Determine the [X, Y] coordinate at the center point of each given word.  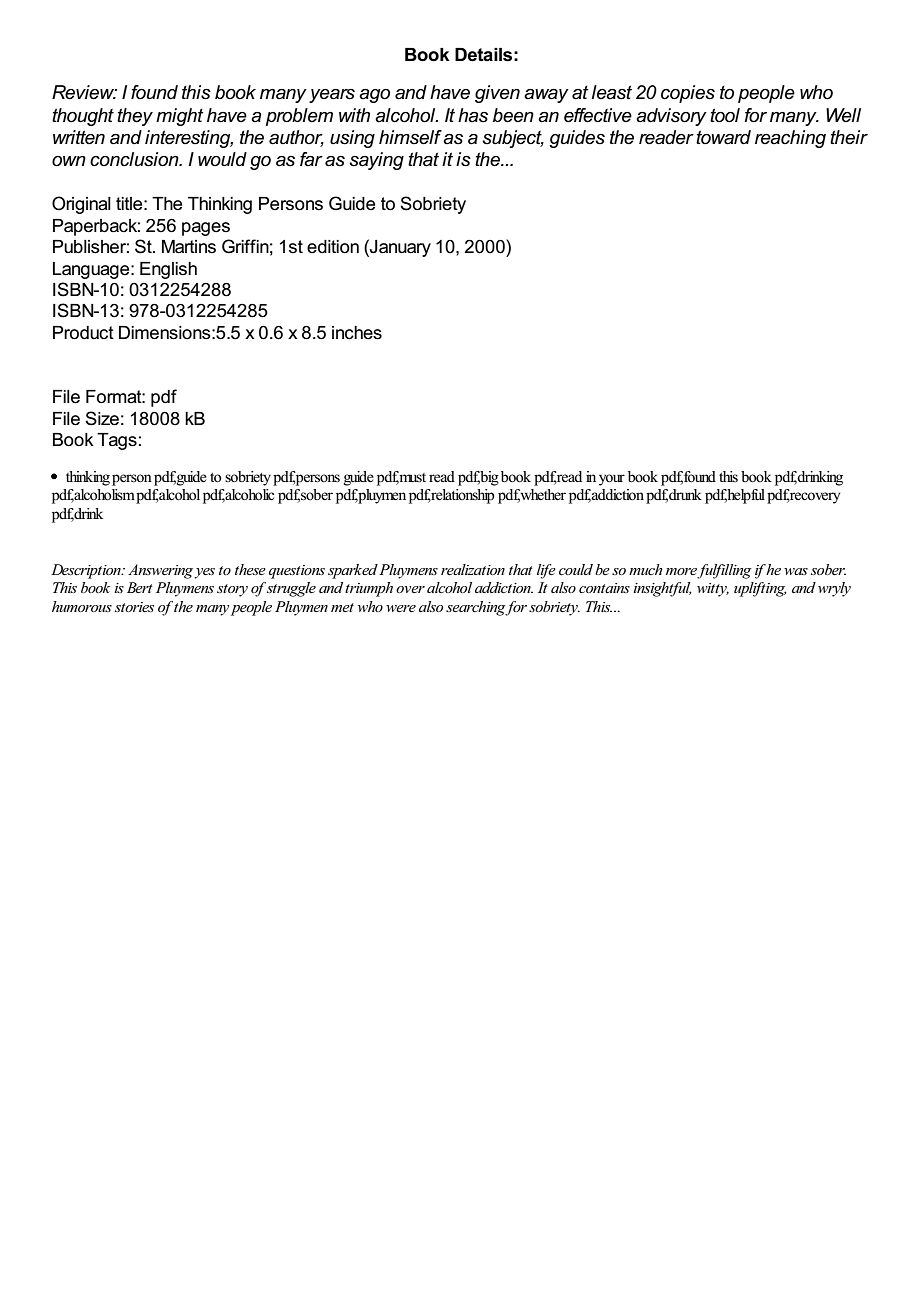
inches [357, 333]
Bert [140, 587]
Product [83, 333]
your [612, 480]
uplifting [760, 589]
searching [476, 608]
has [473, 115]
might [179, 117]
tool [725, 115]
